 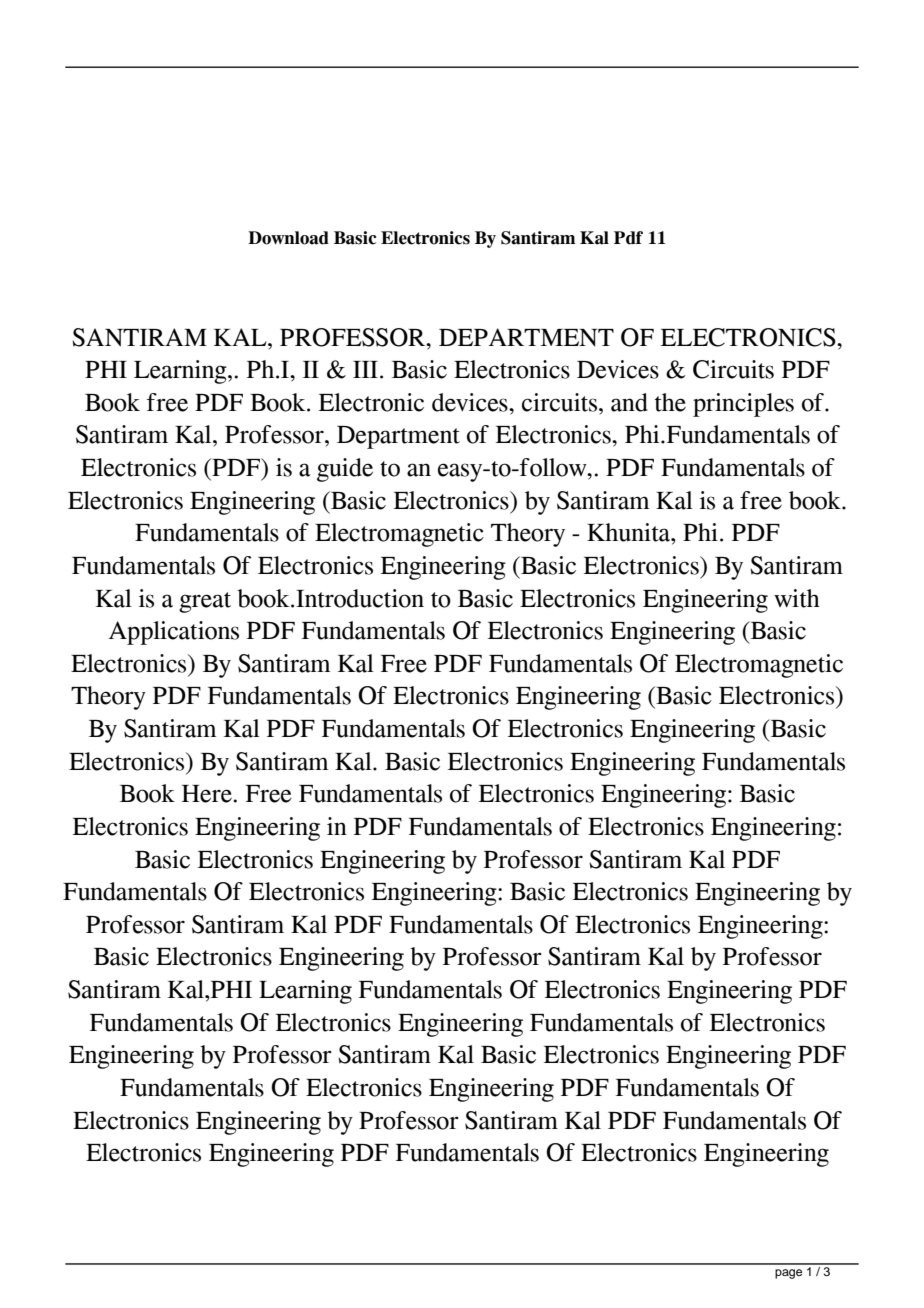 What do you see at coordinates (288, 238) in the screenshot?
I see `Download` at bounding box center [288, 238].
